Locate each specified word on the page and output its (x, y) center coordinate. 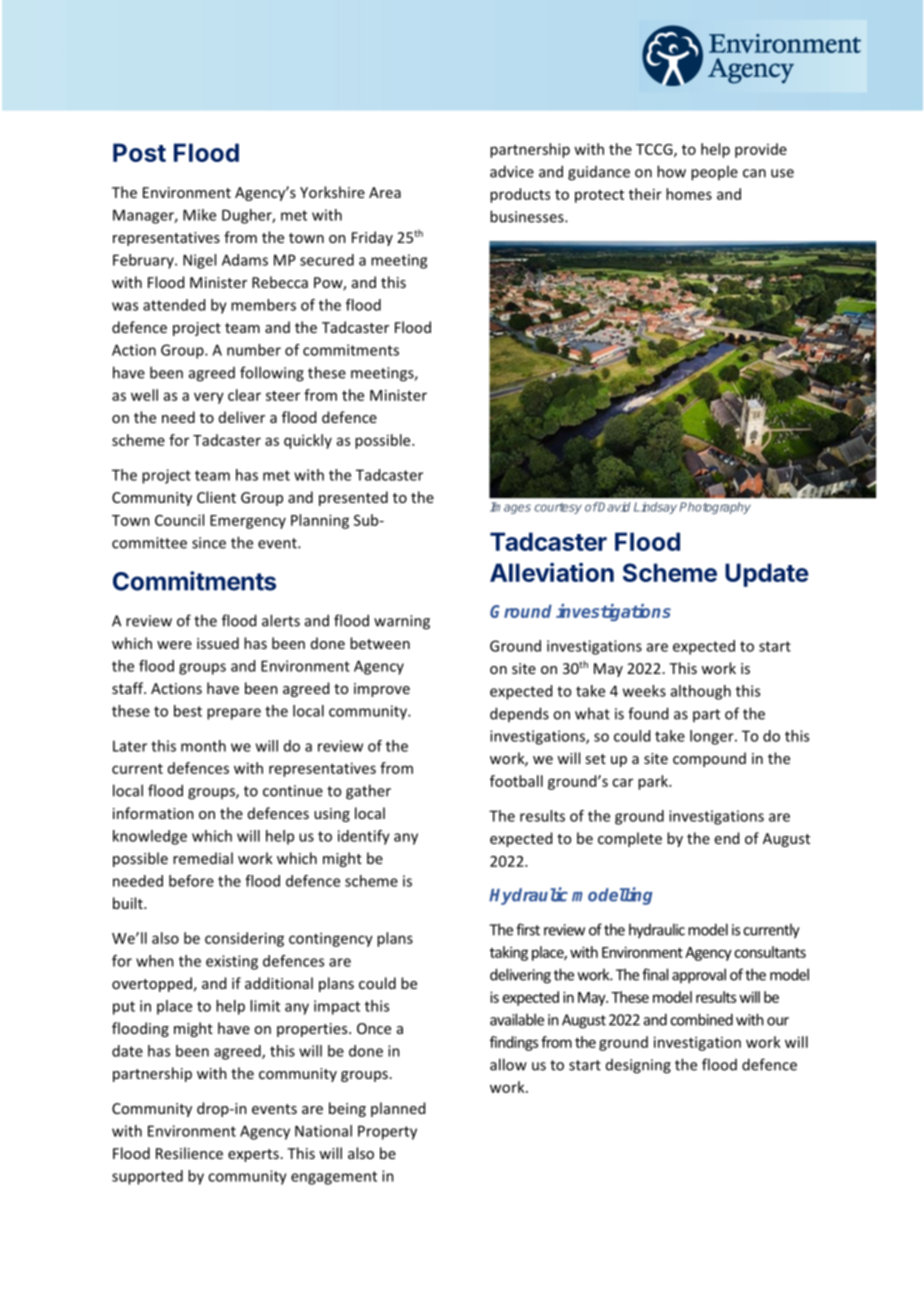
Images (510, 508)
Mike (199, 215)
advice (512, 171)
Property (387, 1132)
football (516, 781)
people (714, 173)
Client (216, 497)
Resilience (189, 1153)
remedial (203, 858)
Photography (715, 508)
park (654, 782)
